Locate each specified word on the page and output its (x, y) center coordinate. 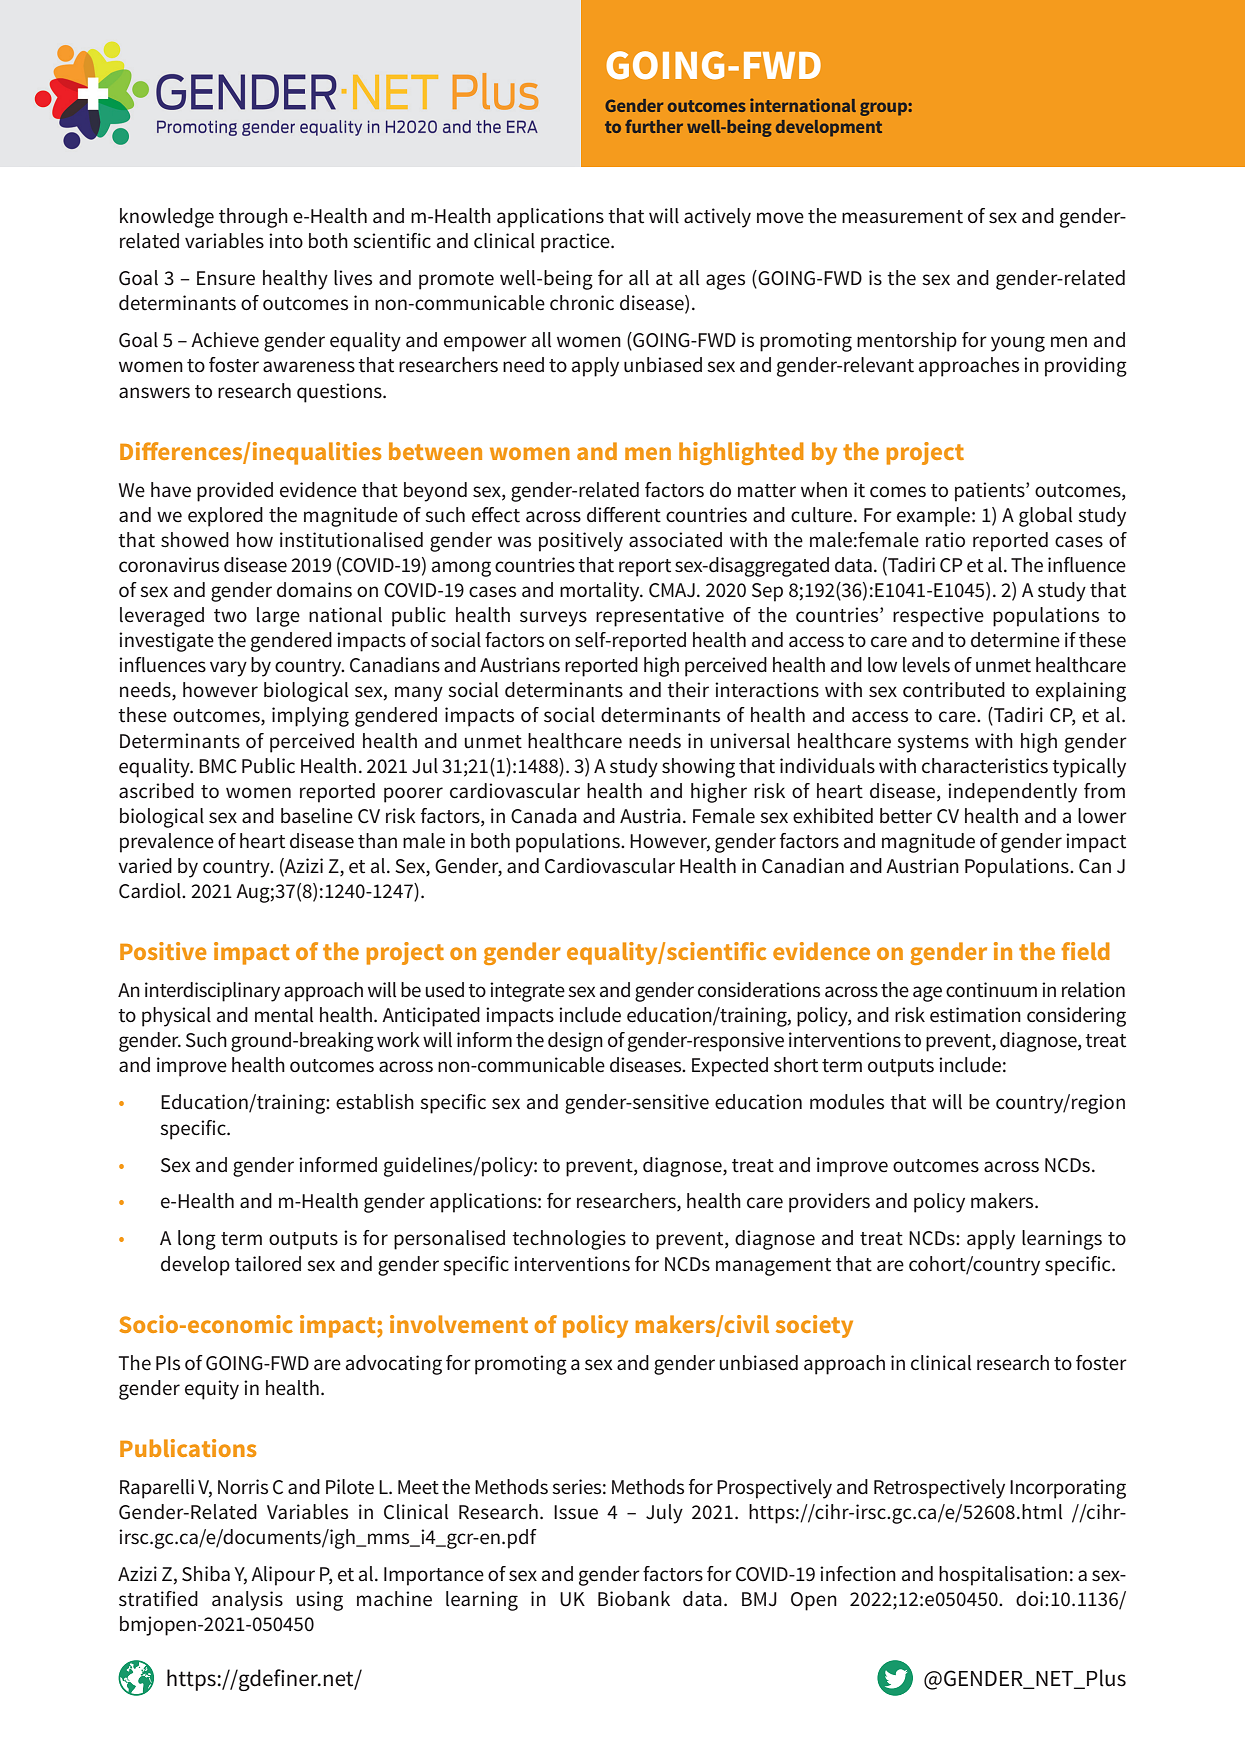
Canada (544, 816)
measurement (902, 217)
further (654, 126)
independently (1012, 793)
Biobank (634, 1598)
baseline (317, 816)
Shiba (206, 1574)
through (253, 218)
